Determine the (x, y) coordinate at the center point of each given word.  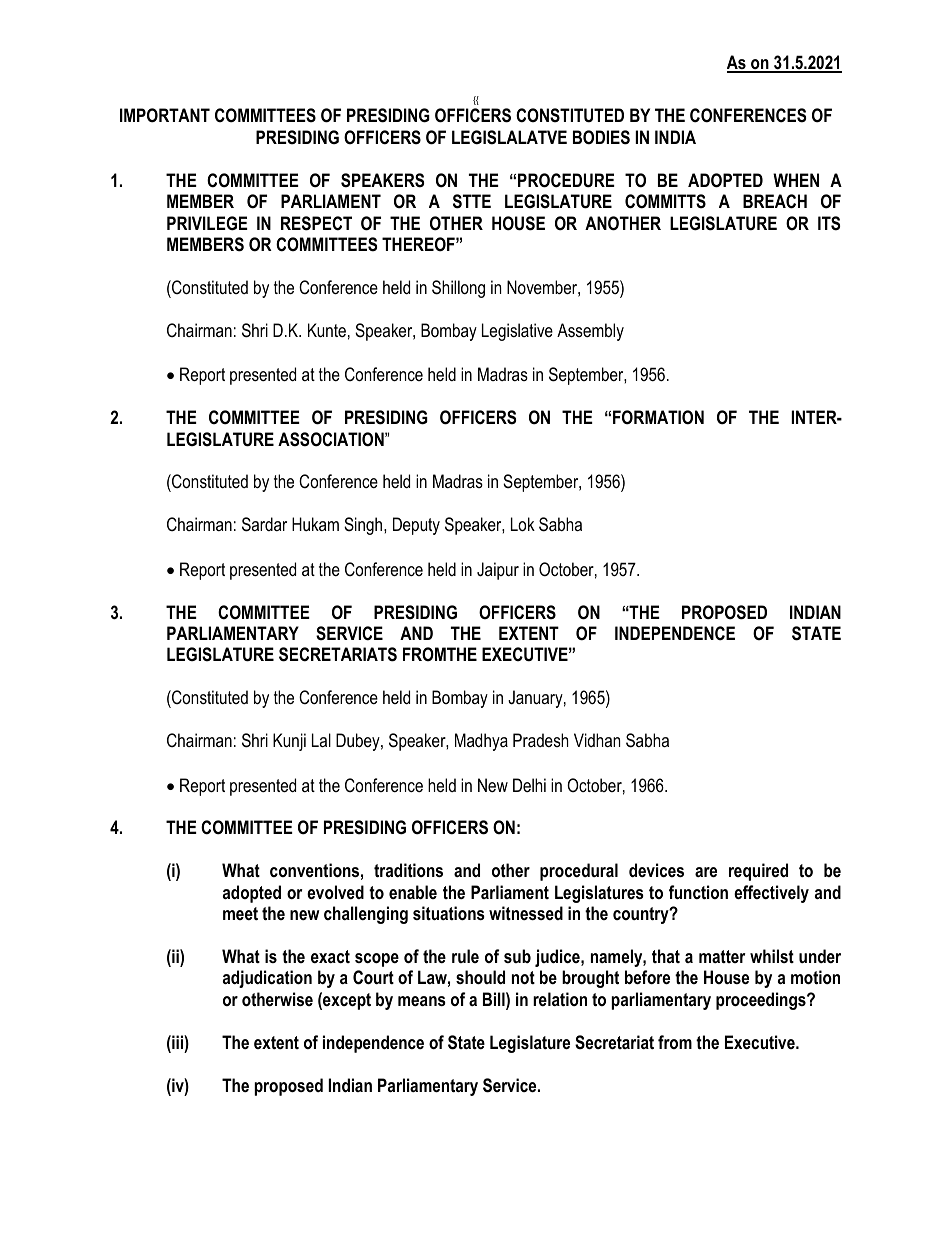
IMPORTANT (165, 115)
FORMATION (658, 417)
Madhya (481, 742)
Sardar (264, 524)
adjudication (267, 979)
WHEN (796, 180)
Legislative (517, 332)
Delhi (529, 785)
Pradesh (540, 740)
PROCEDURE (566, 180)
